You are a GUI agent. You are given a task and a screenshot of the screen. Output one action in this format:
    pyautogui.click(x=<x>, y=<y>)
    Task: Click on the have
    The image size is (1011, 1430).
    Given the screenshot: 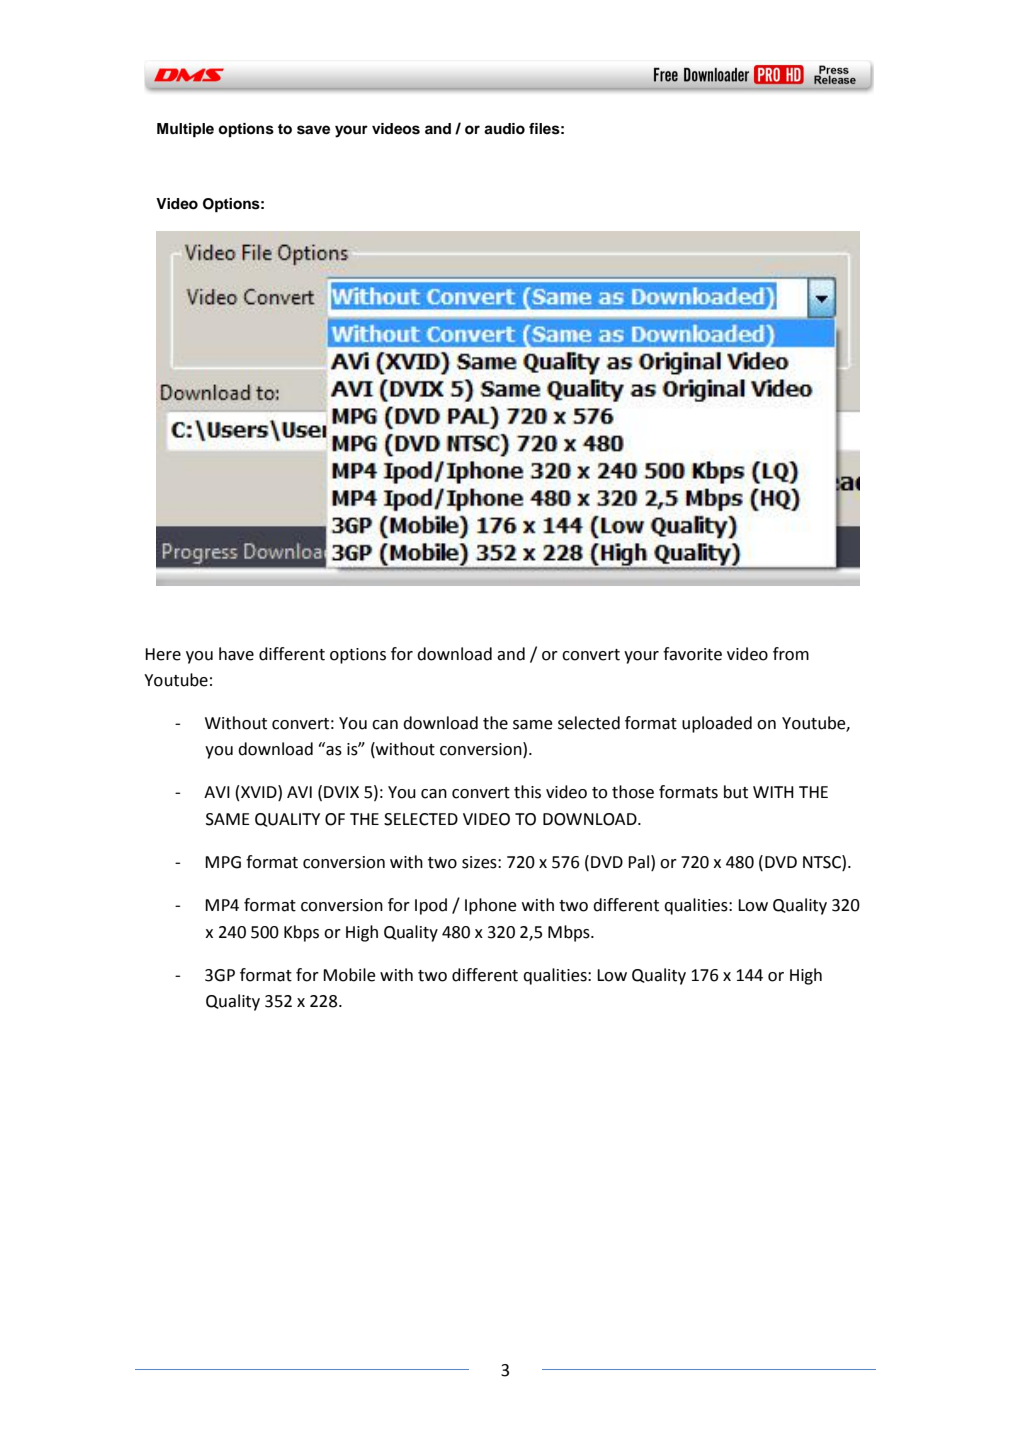 What is the action you would take?
    pyautogui.click(x=236, y=654)
